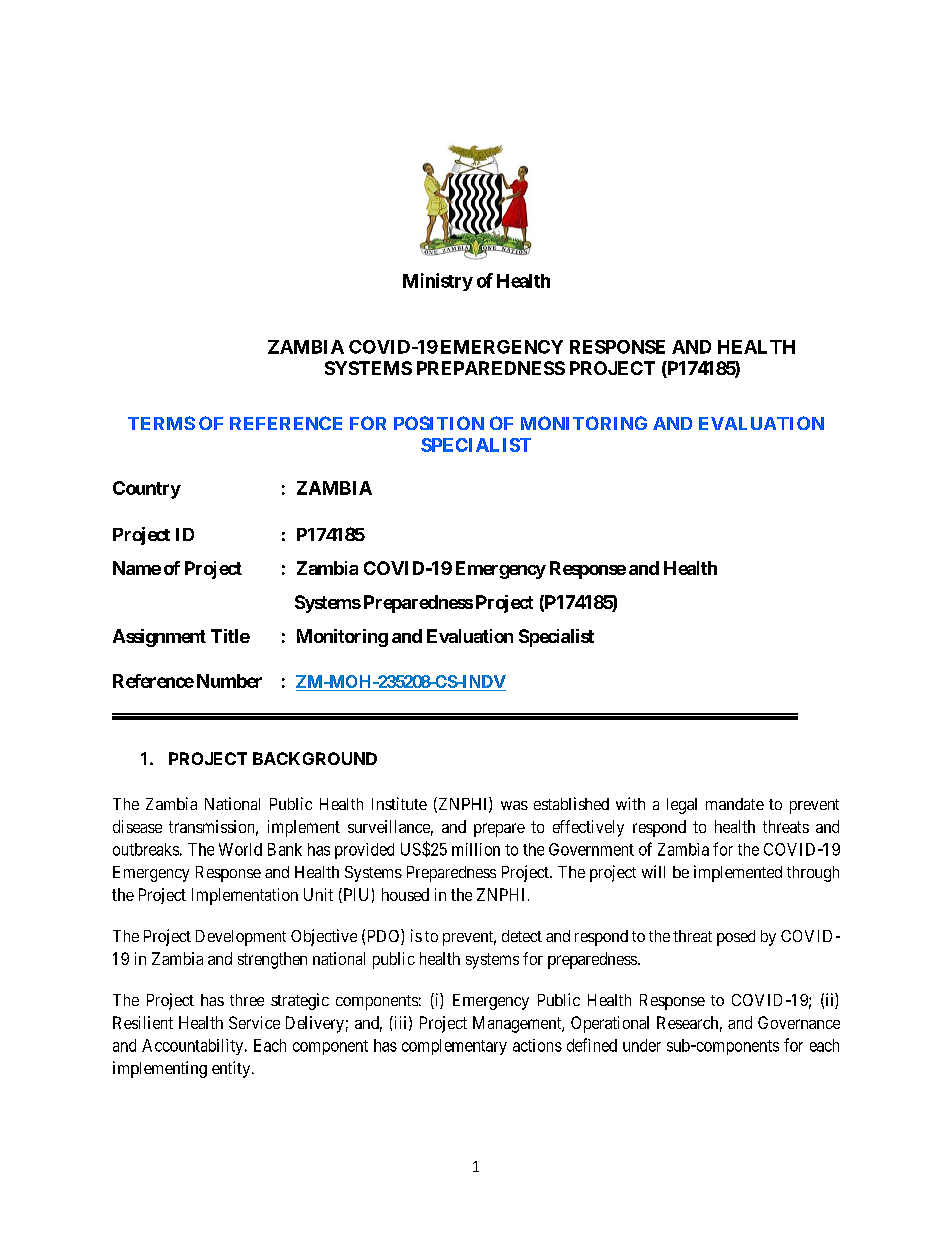  I want to click on TERMS, so click(161, 423).
